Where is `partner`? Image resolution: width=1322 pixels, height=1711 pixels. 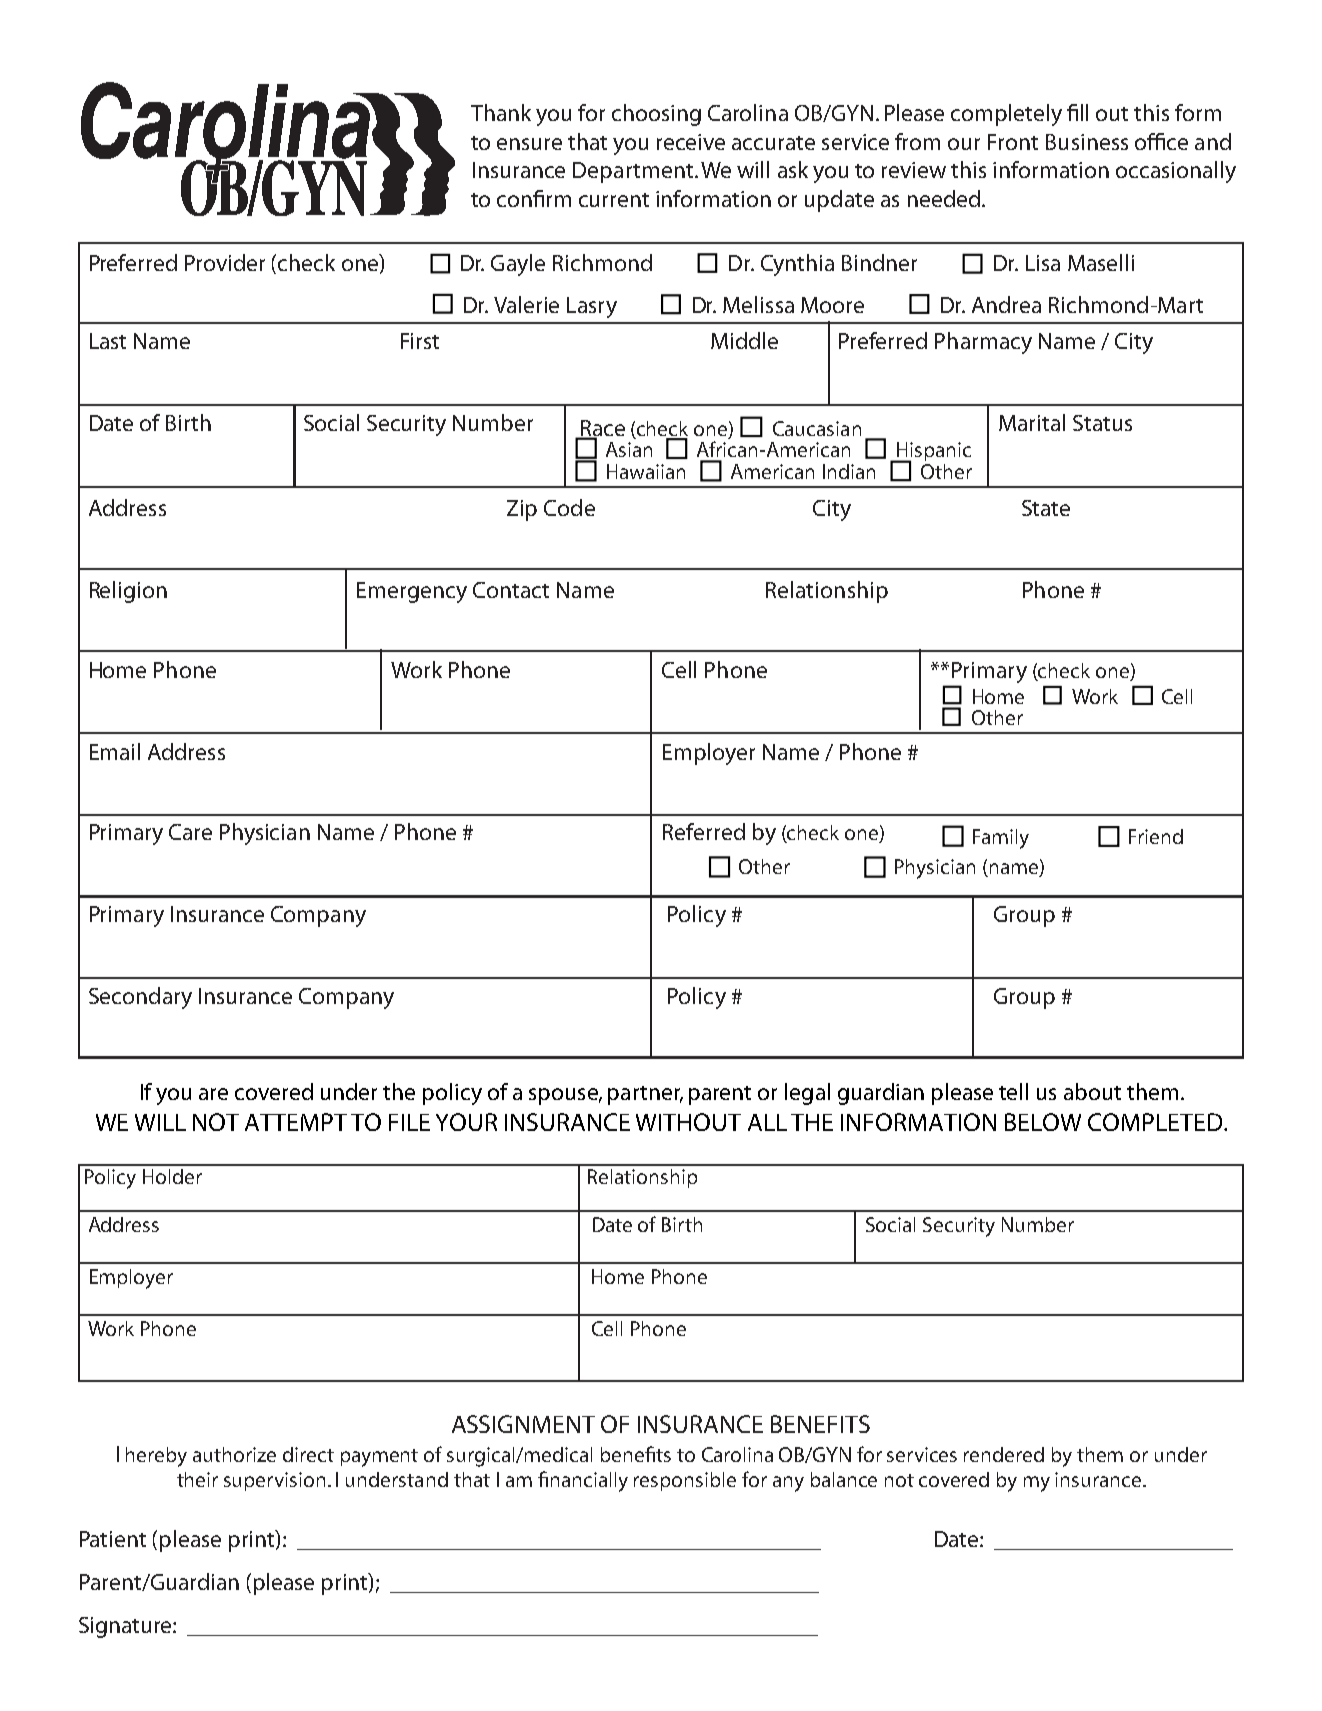 partner is located at coordinates (645, 1095).
